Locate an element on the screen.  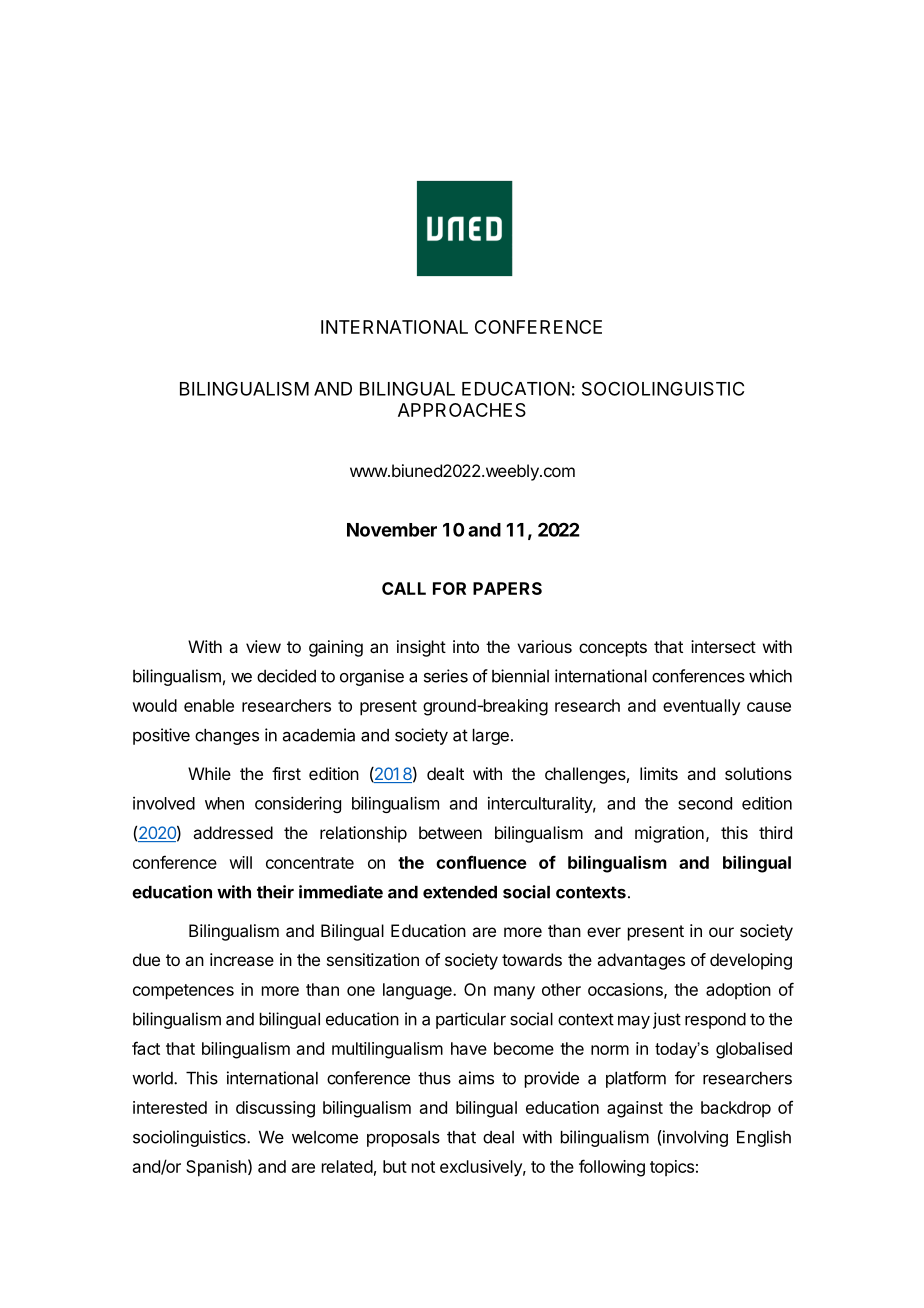
November is located at coordinates (392, 530).
